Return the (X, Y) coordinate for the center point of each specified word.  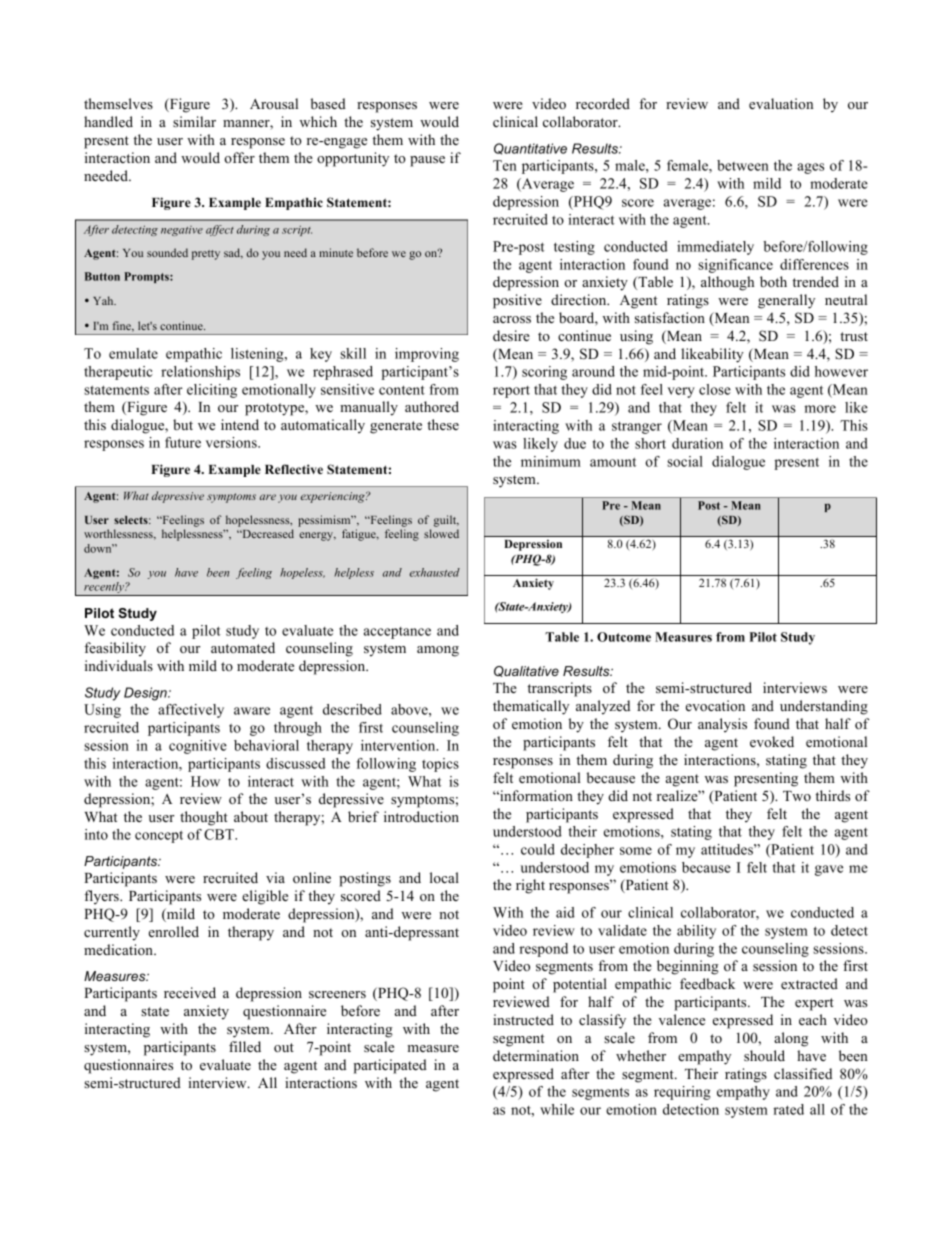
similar (194, 121)
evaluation (781, 103)
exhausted (435, 572)
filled (245, 1046)
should (764, 1055)
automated (243, 647)
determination (536, 1055)
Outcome (624, 637)
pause (427, 161)
